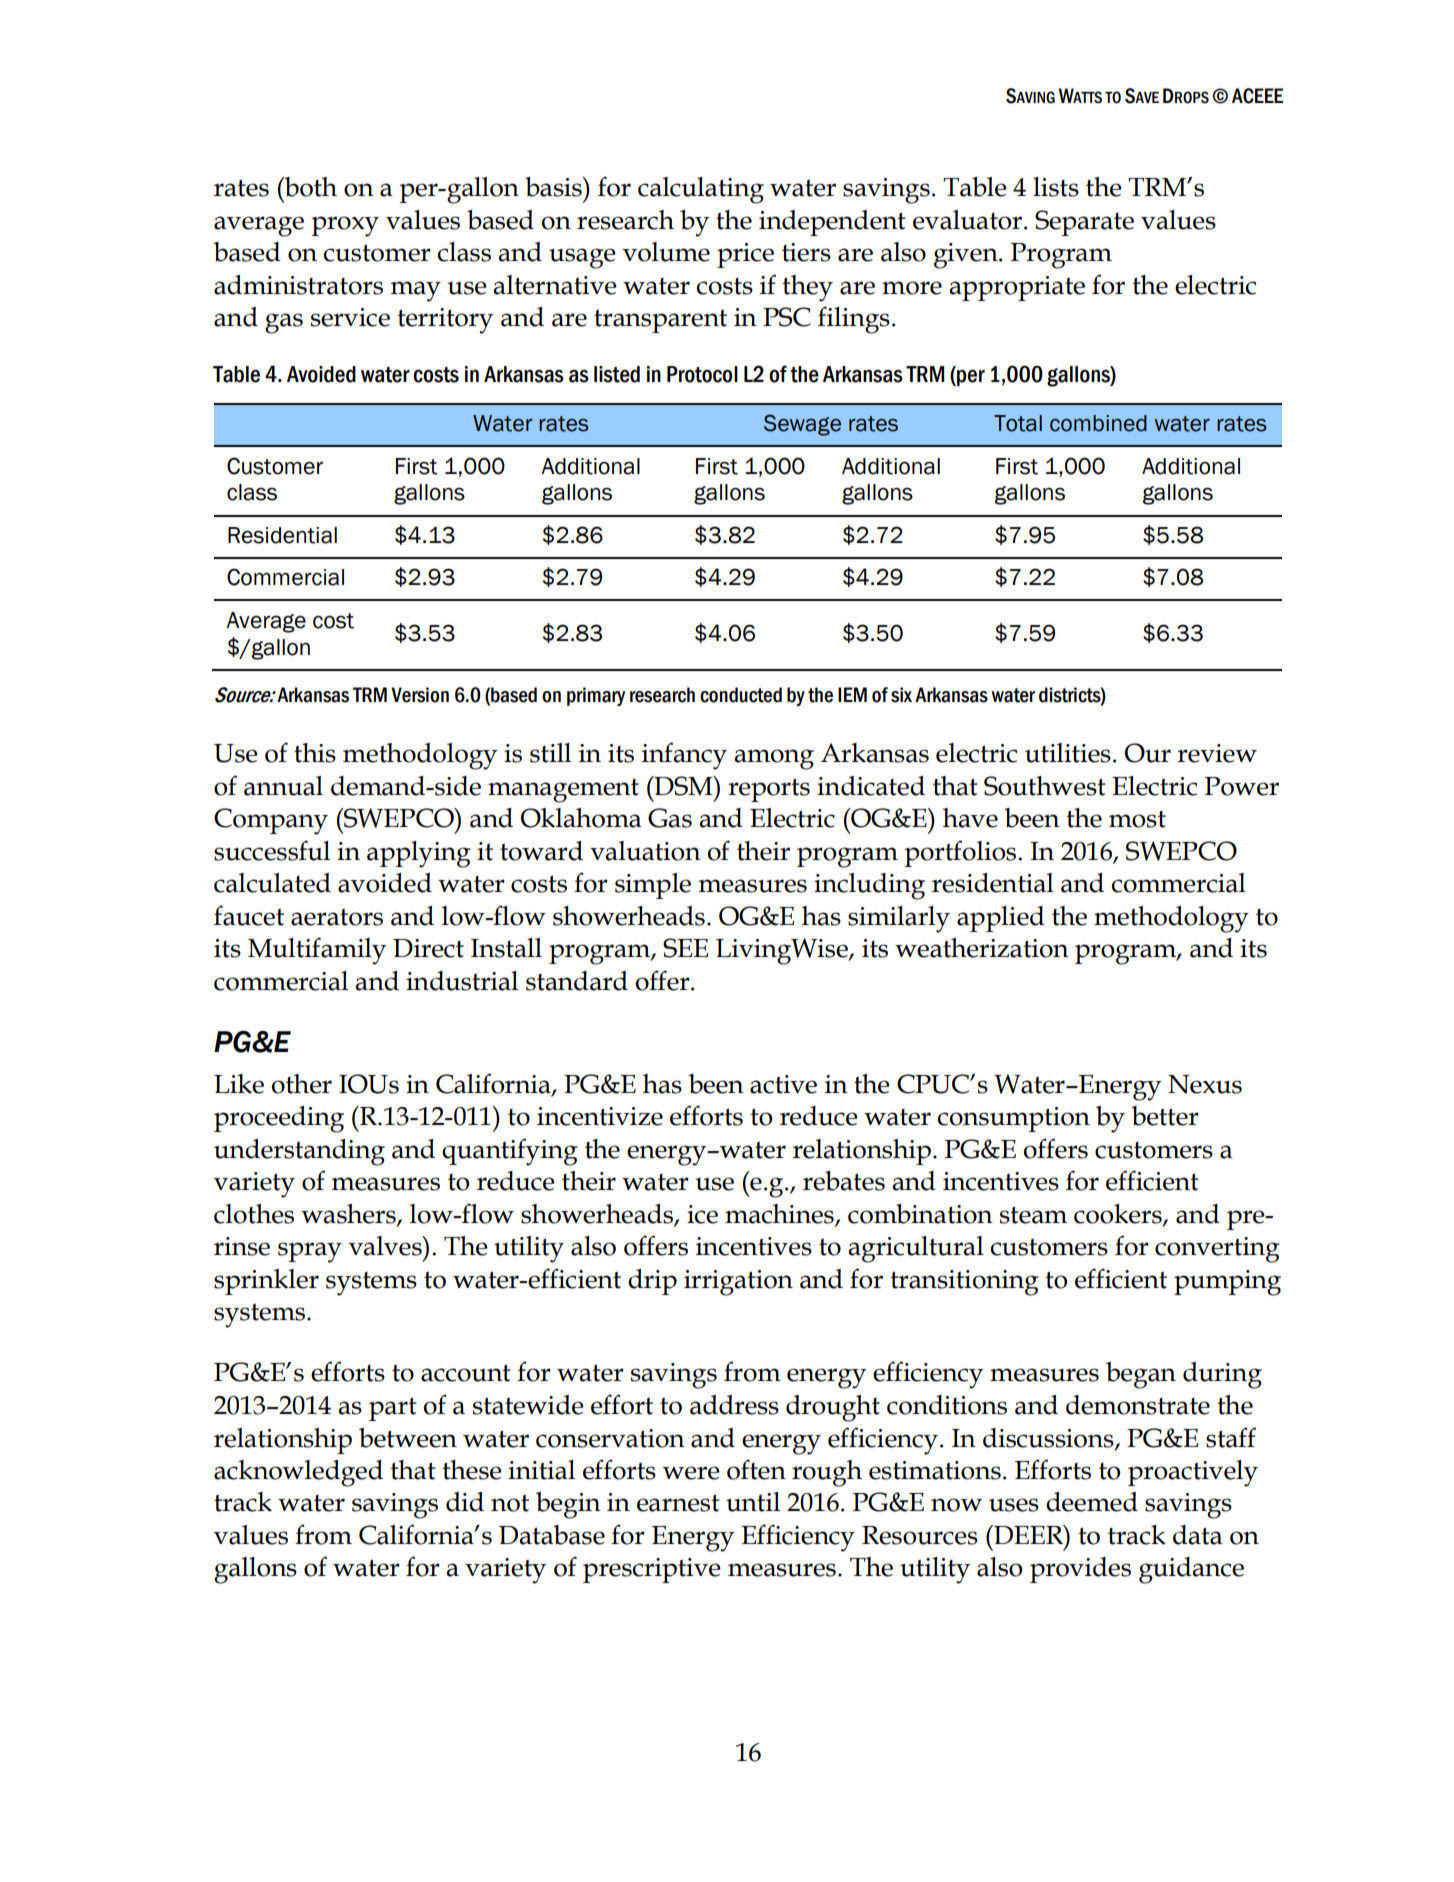 Image resolution: width=1454 pixels, height=1882 pixels. What do you see at coordinates (753, 1502) in the document?
I see `until` at bounding box center [753, 1502].
